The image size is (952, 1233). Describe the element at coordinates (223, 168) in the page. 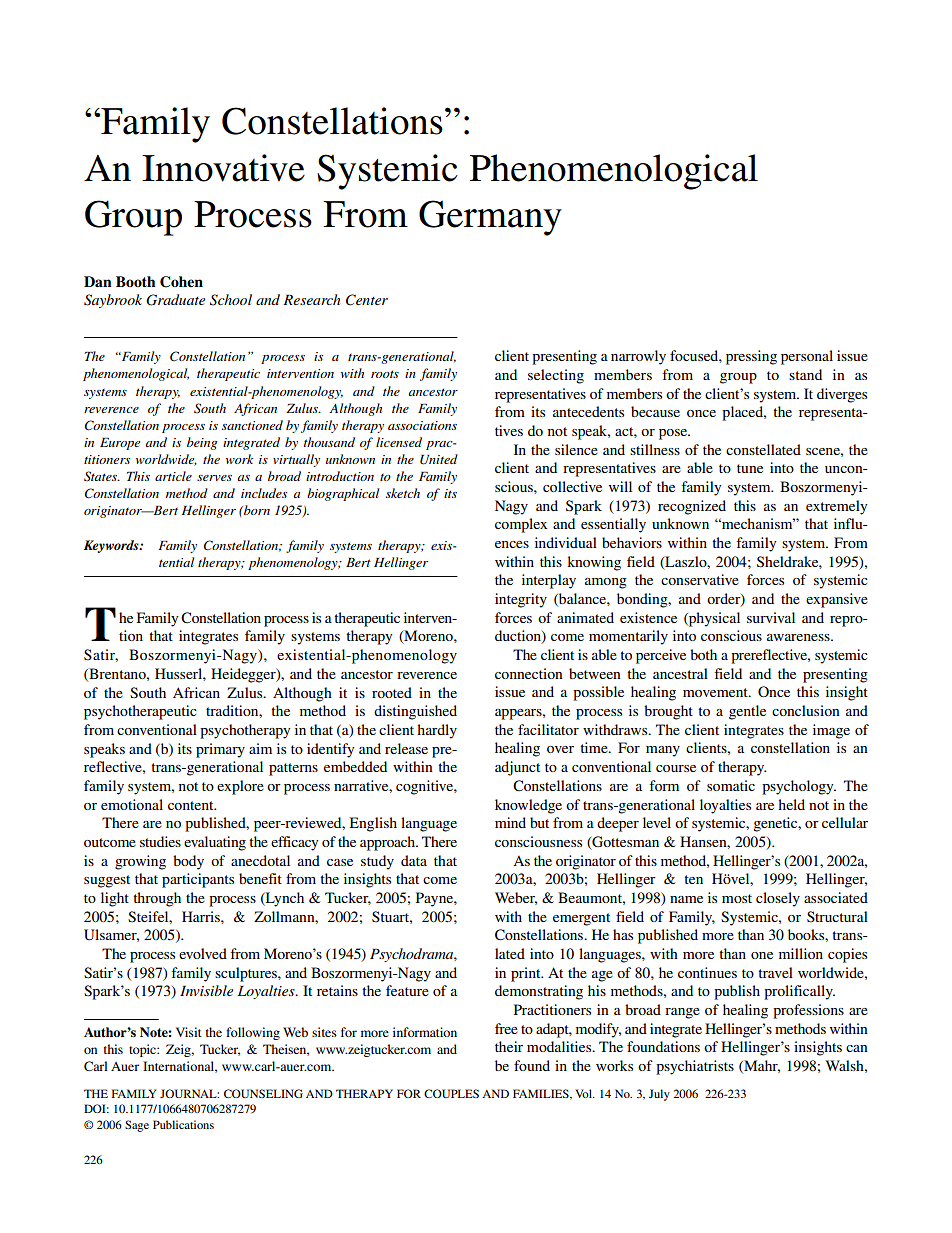

I see `Innovative` at that location.
